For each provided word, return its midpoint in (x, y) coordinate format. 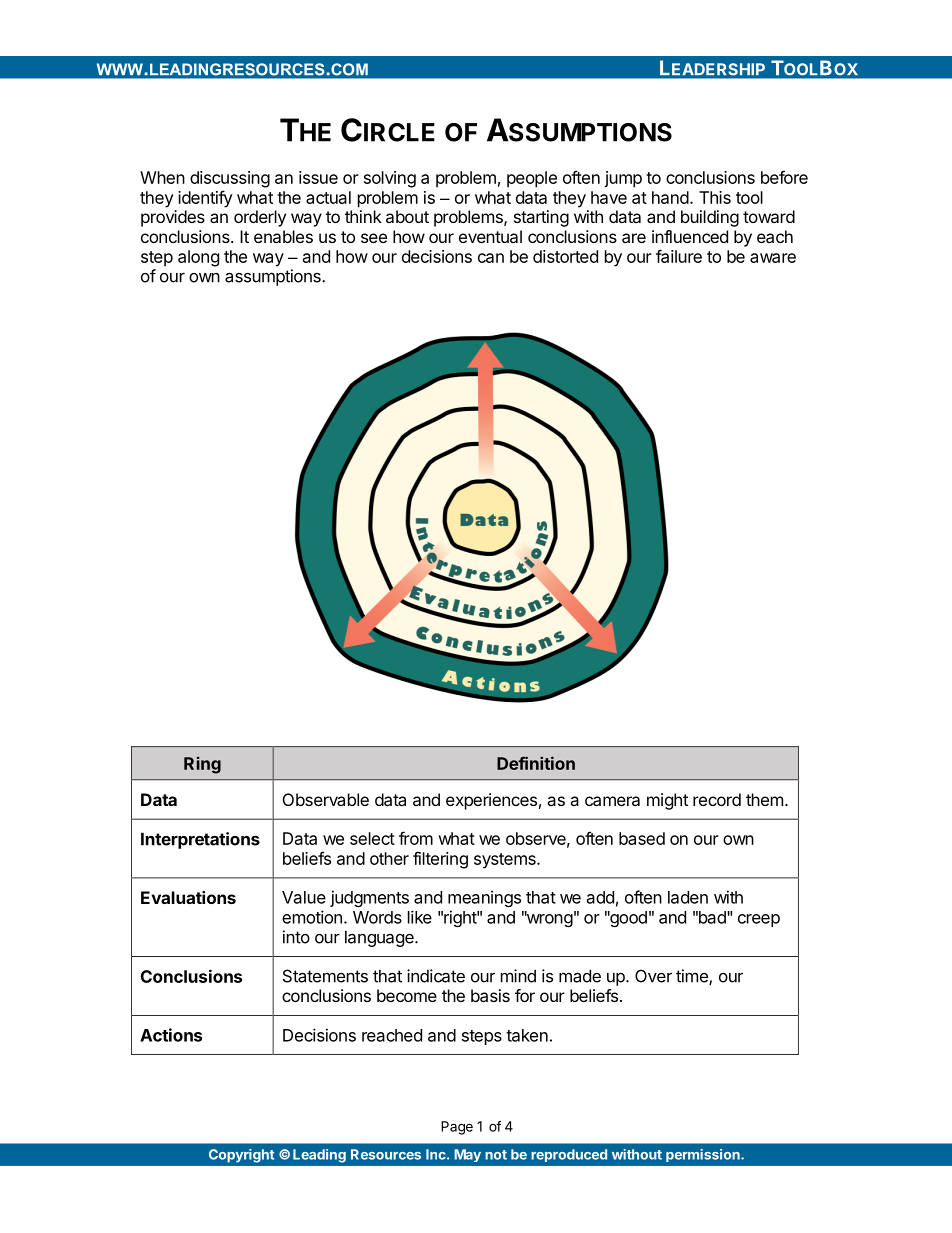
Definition (536, 763)
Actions (171, 1035)
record (717, 799)
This (715, 197)
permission (704, 1155)
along (198, 258)
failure (679, 256)
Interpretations (200, 840)
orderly (260, 218)
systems (506, 861)
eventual (490, 236)
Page (457, 1128)
